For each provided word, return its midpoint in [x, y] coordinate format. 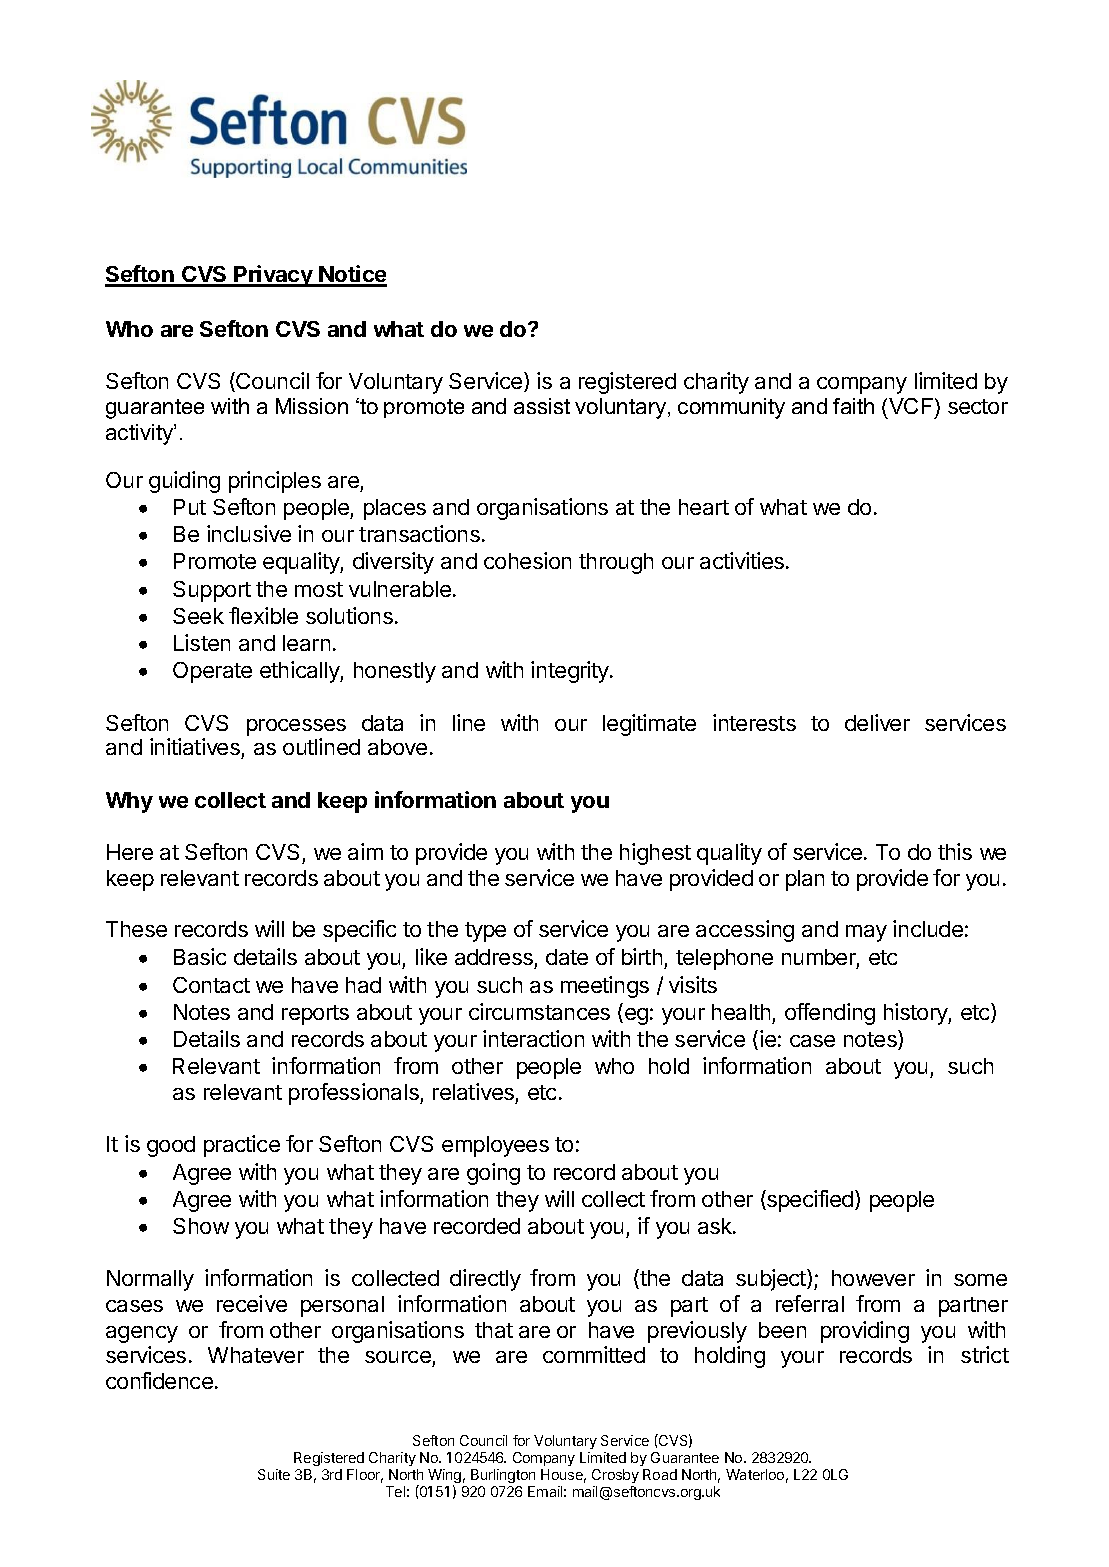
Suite [274, 1474]
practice [242, 1146]
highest [655, 854]
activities [743, 560]
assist [542, 406]
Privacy [273, 276]
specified [810, 1201]
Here [130, 852]
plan [805, 880]
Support [212, 591]
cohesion [527, 560]
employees [495, 1146]
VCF [911, 406]
